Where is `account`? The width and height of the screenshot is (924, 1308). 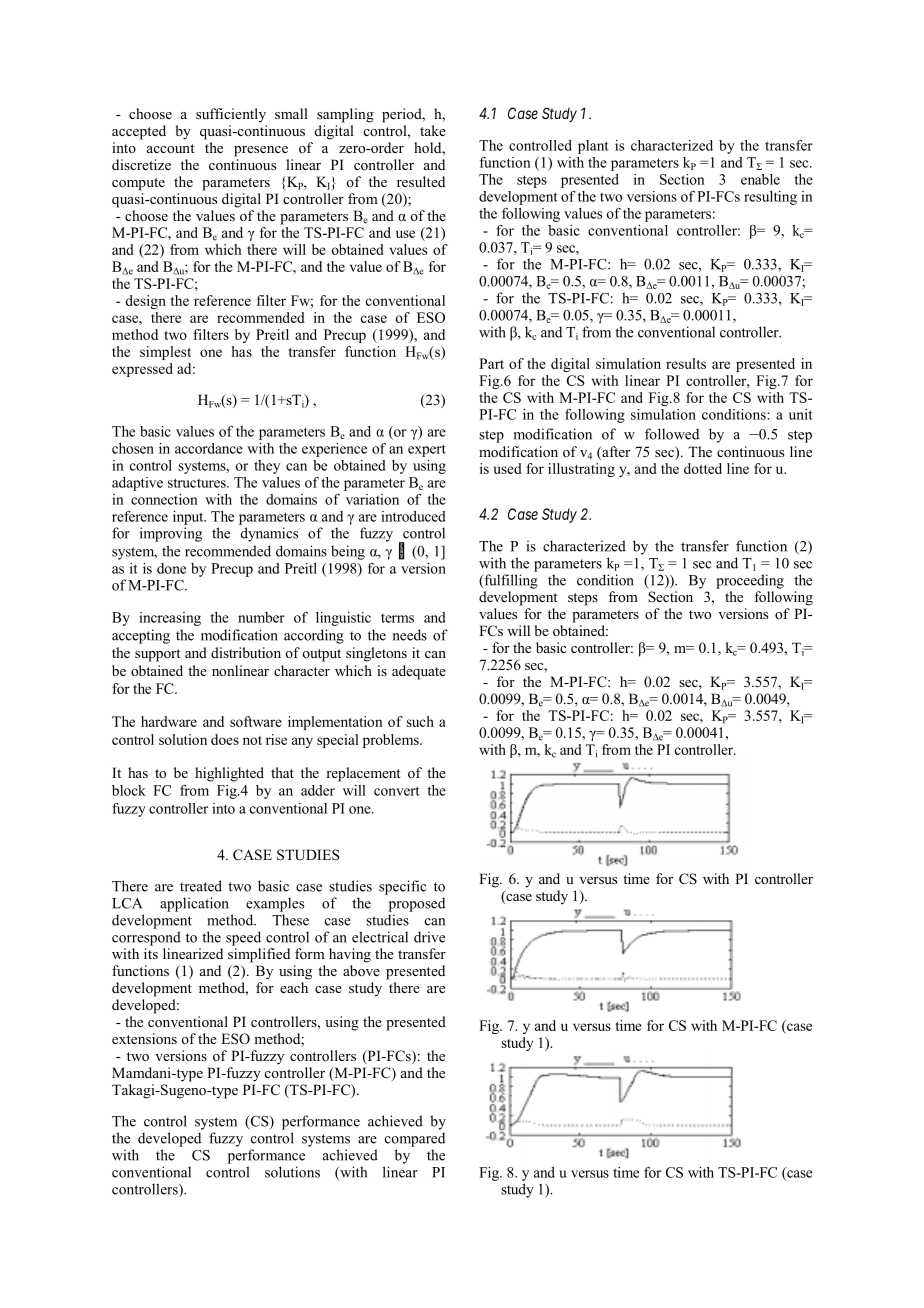 account is located at coordinates (170, 148).
